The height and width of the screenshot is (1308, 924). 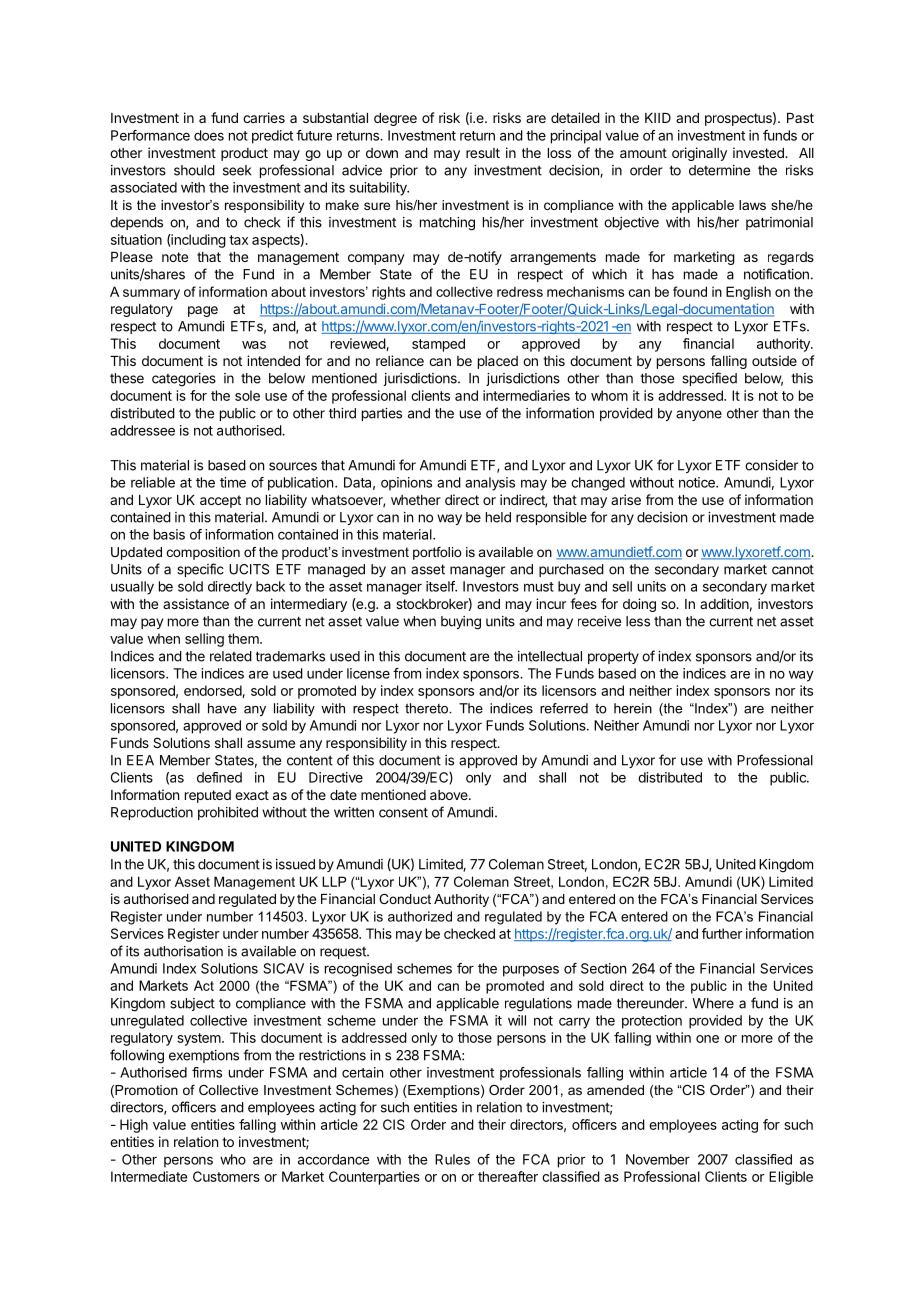 I want to click on further, so click(x=722, y=933).
